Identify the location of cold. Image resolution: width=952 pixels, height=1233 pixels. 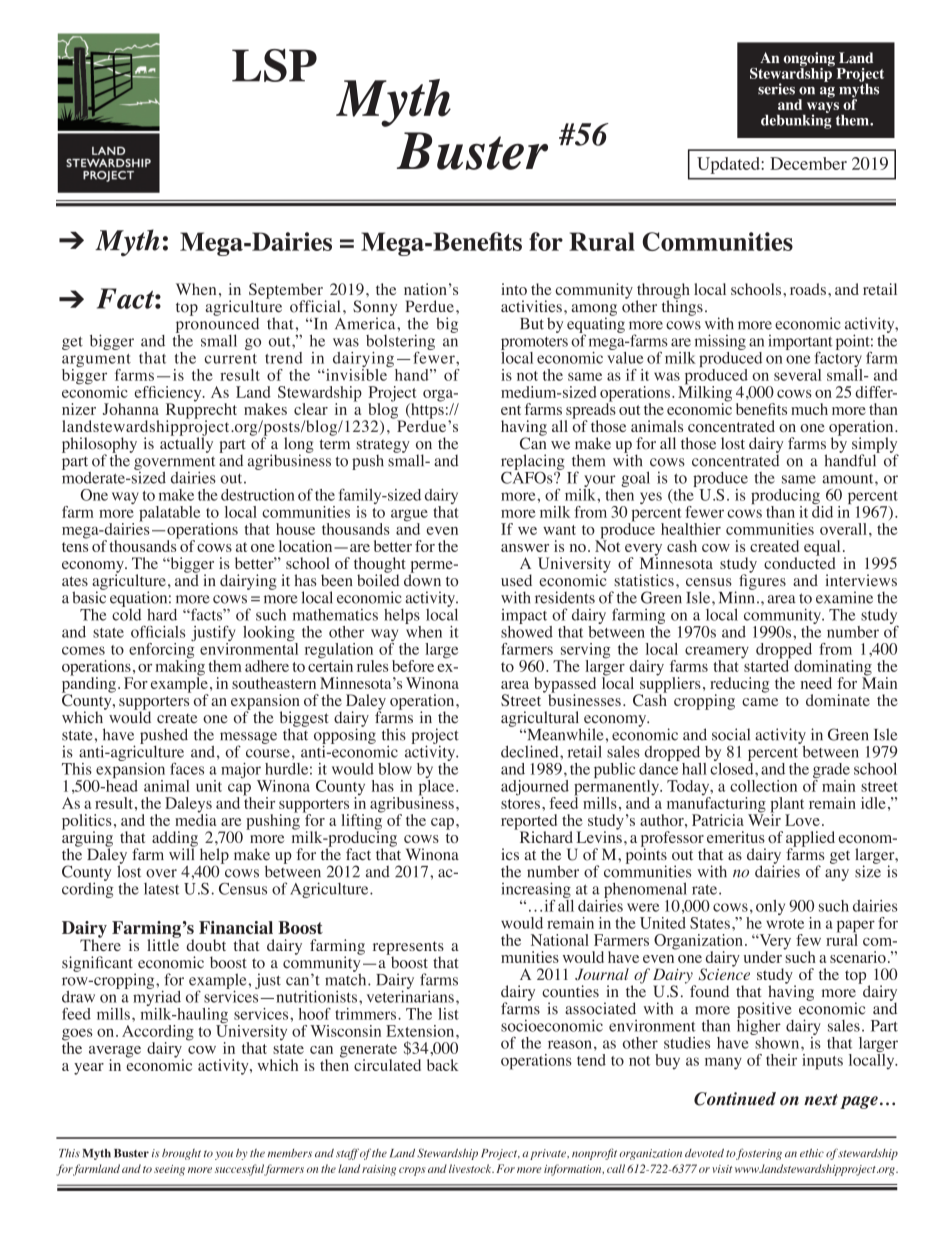
(126, 613).
